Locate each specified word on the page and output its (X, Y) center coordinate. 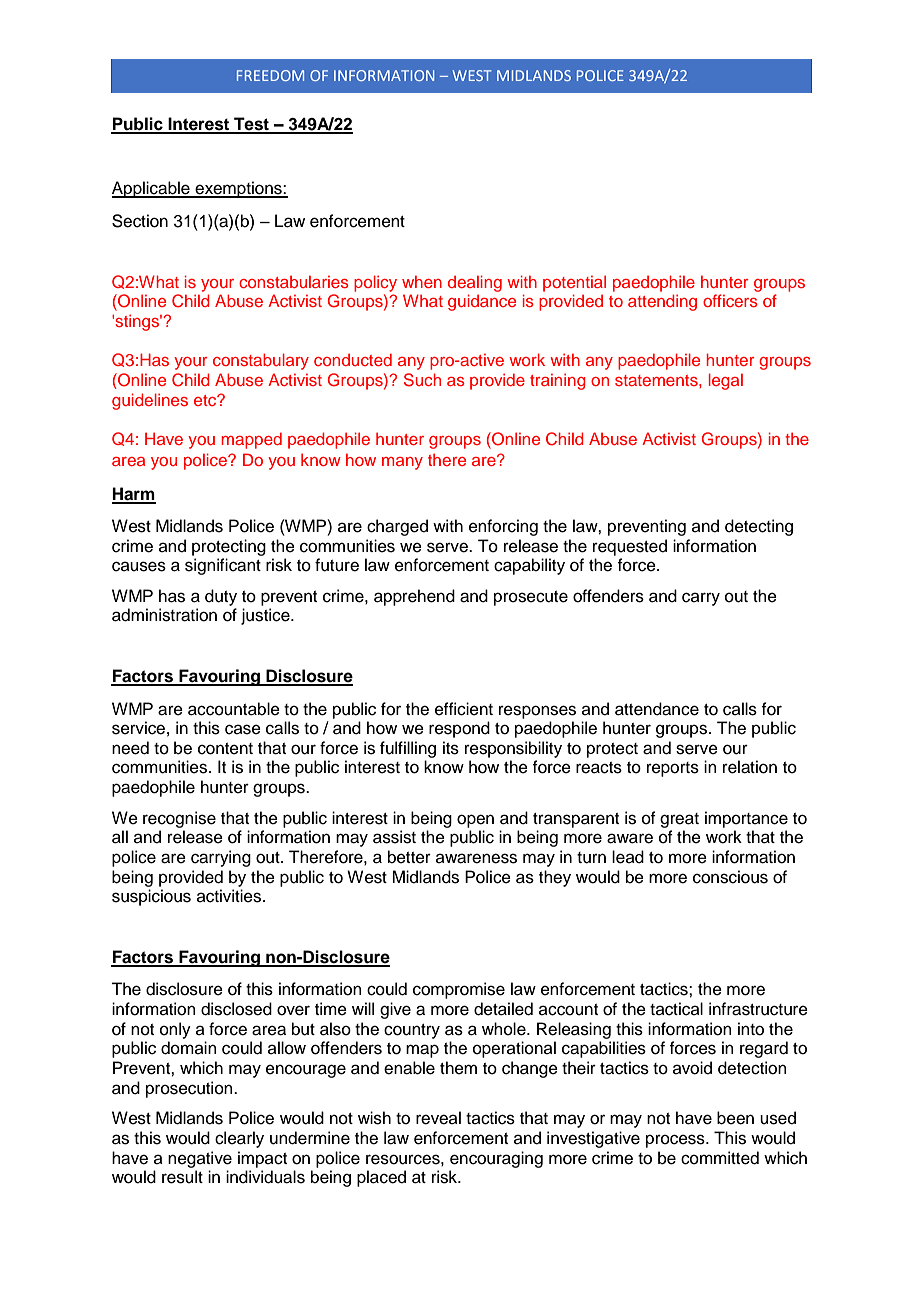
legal (726, 381)
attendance (657, 709)
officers (730, 300)
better (409, 857)
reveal (438, 1118)
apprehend (414, 597)
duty (221, 597)
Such (422, 380)
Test (251, 125)
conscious (730, 877)
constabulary (261, 361)
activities (230, 896)
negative (200, 1159)
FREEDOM (270, 75)
